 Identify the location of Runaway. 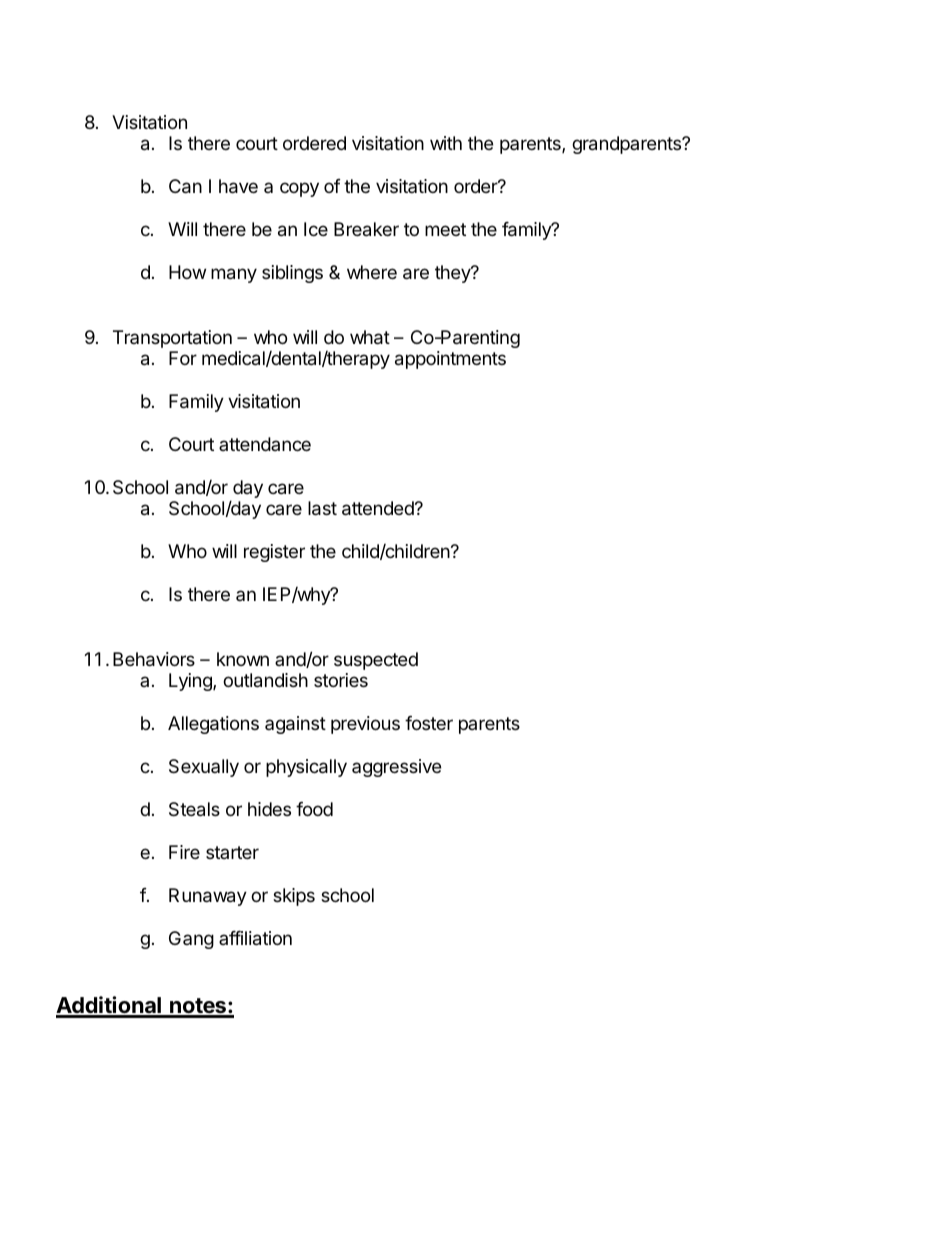
(208, 897).
